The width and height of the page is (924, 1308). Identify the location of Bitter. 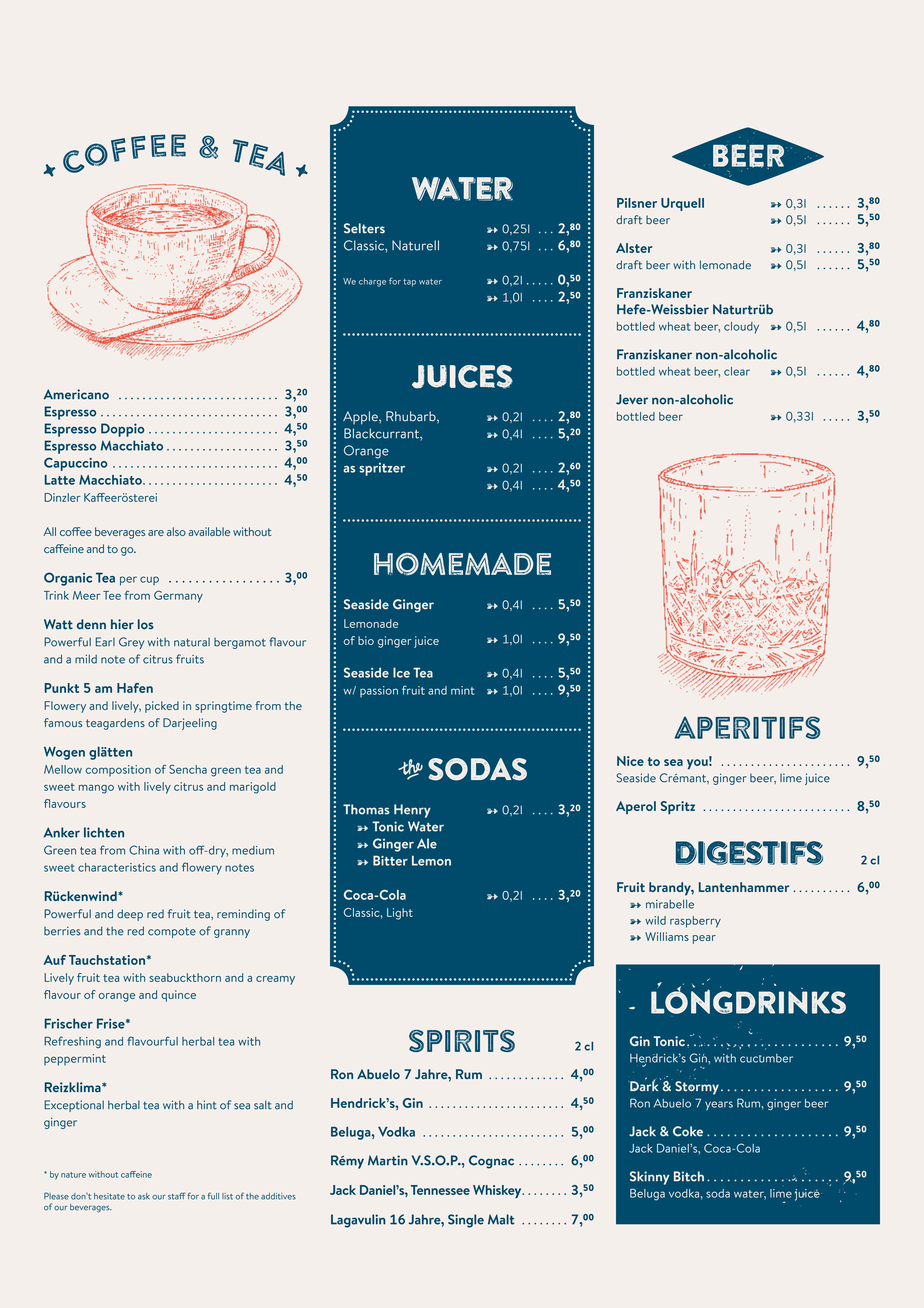
(390, 860).
